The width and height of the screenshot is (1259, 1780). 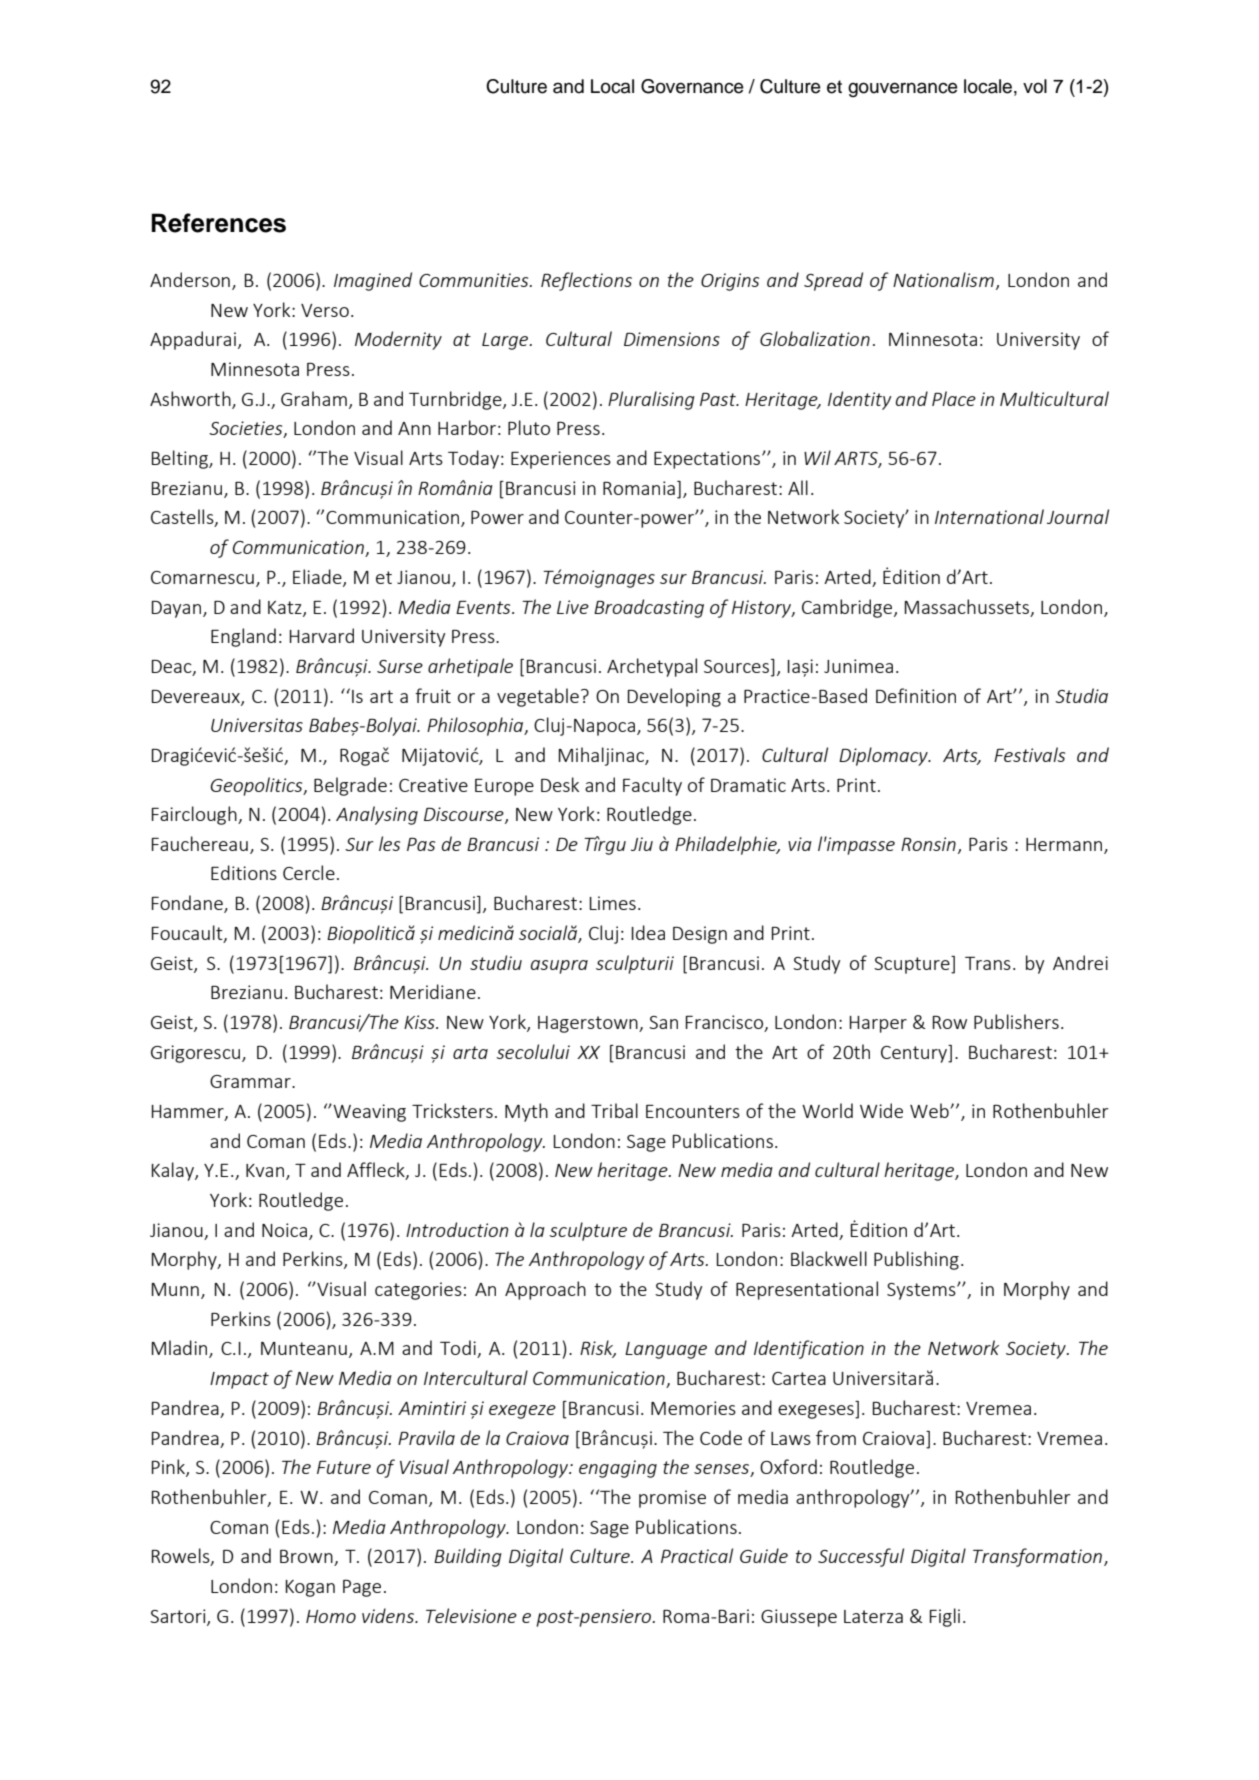 I want to click on Experiences, so click(x=561, y=460).
